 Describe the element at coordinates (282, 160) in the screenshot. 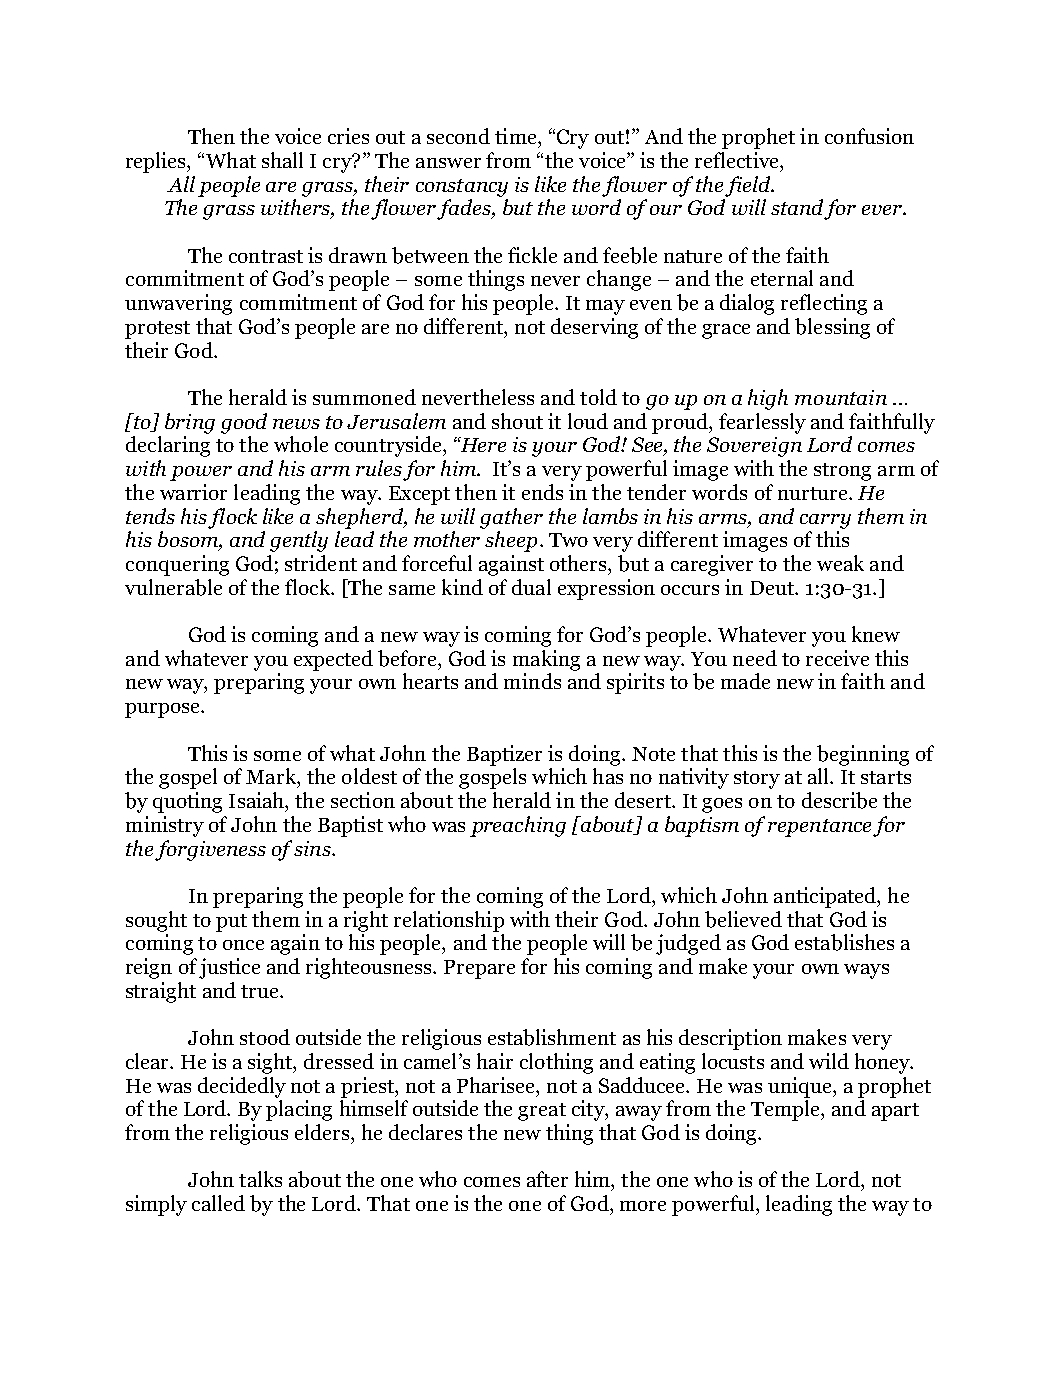

I see `shall` at that location.
